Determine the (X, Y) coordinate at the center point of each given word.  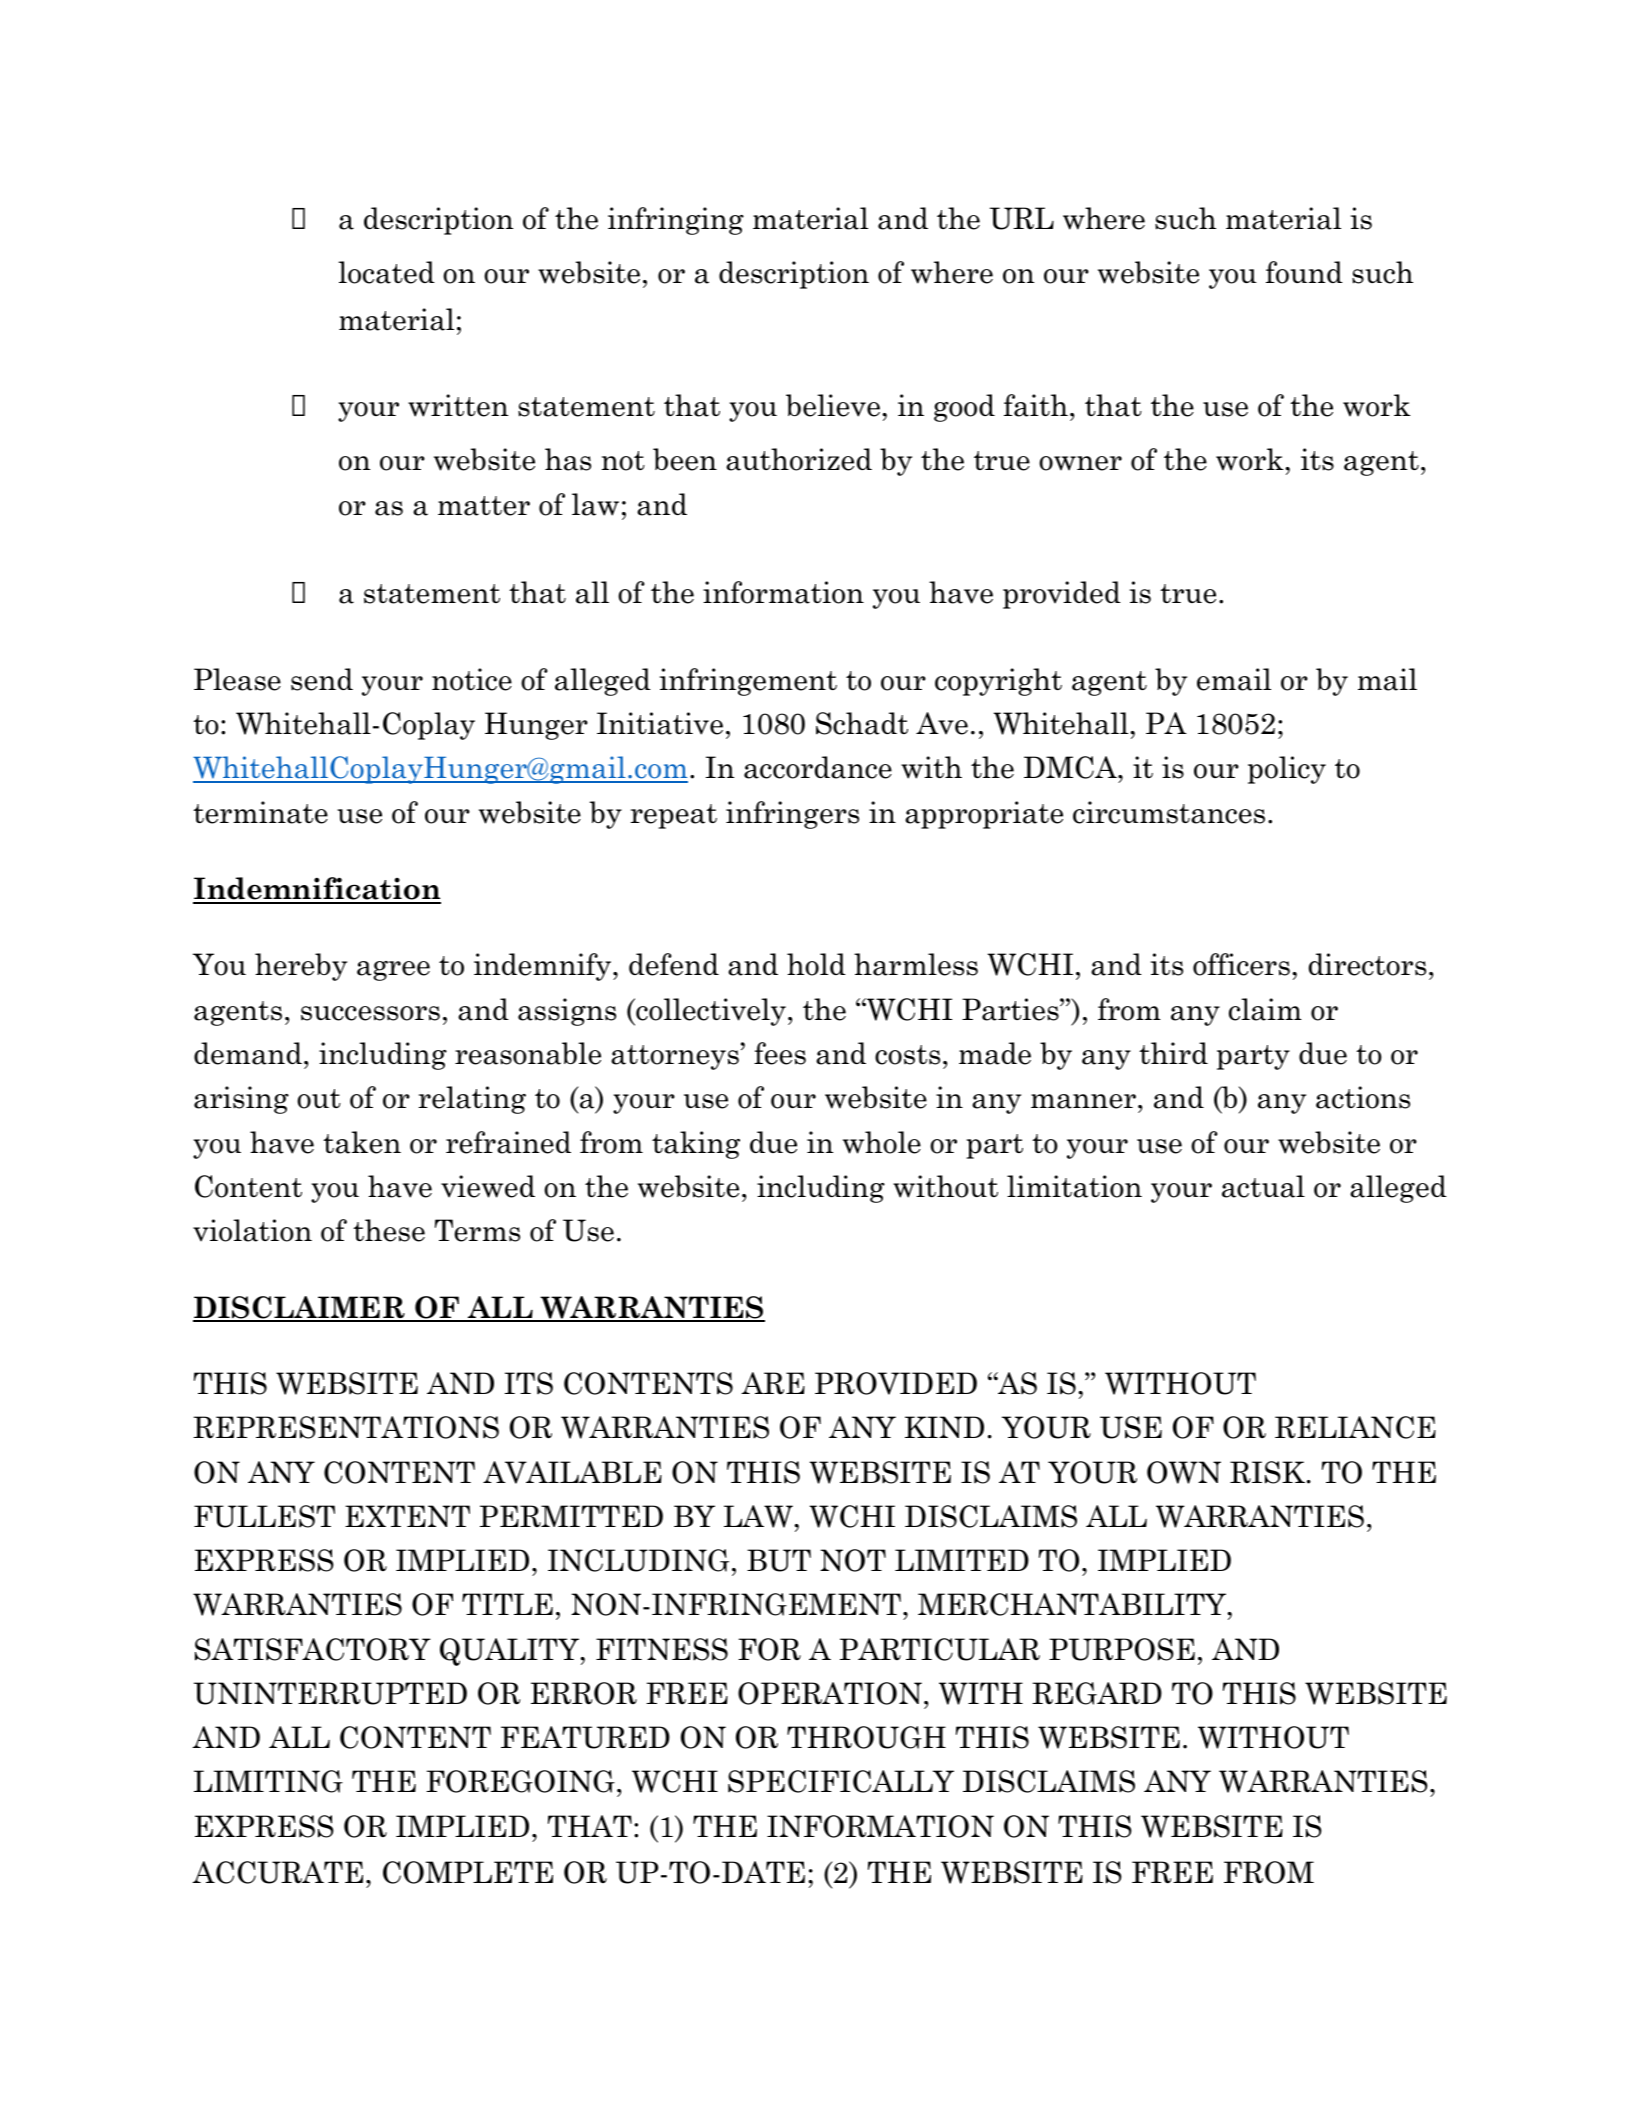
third (1173, 1053)
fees (780, 1053)
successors (370, 1013)
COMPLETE (468, 1872)
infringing (676, 221)
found (1304, 272)
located (386, 272)
